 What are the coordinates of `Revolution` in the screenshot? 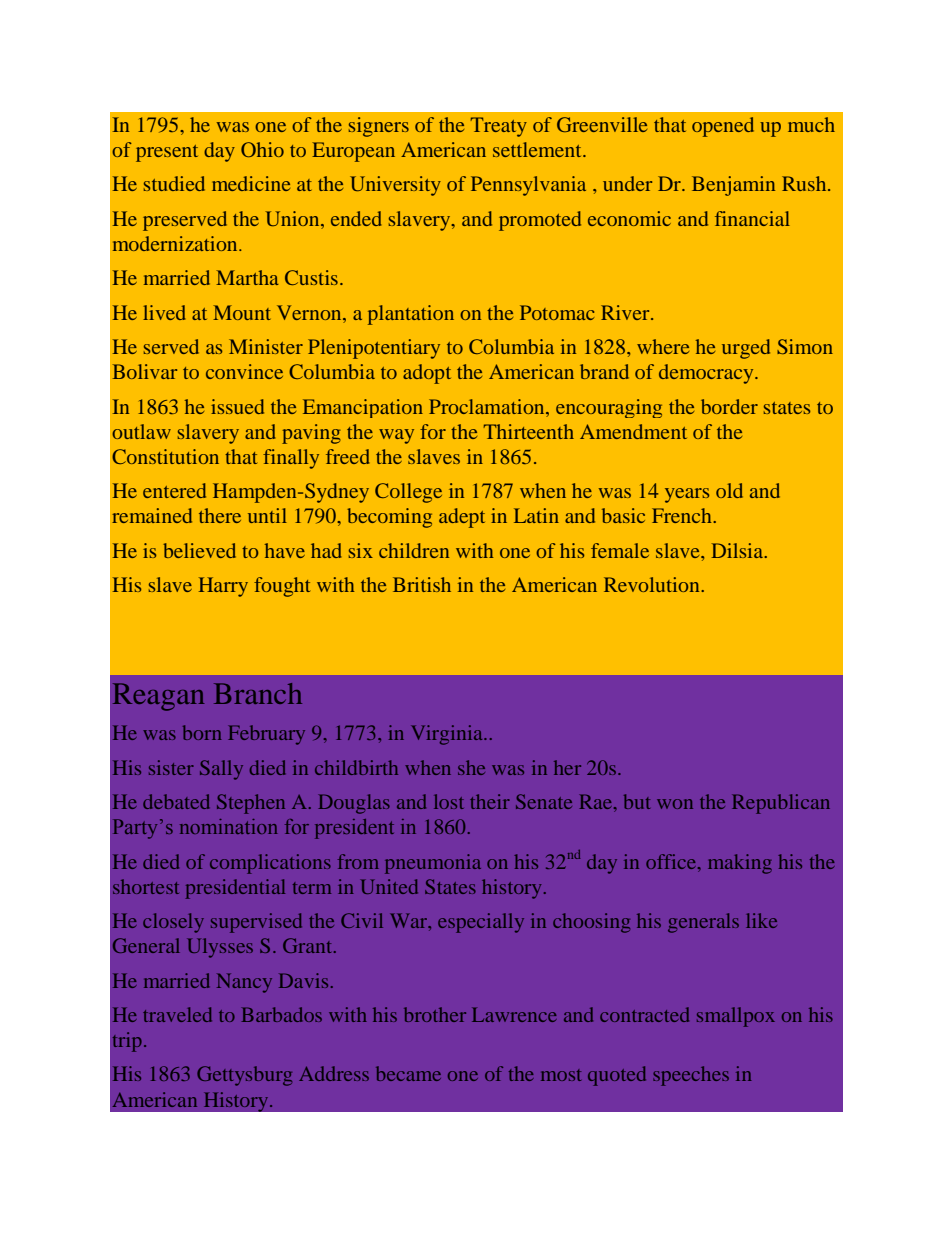 It's located at (653, 584).
